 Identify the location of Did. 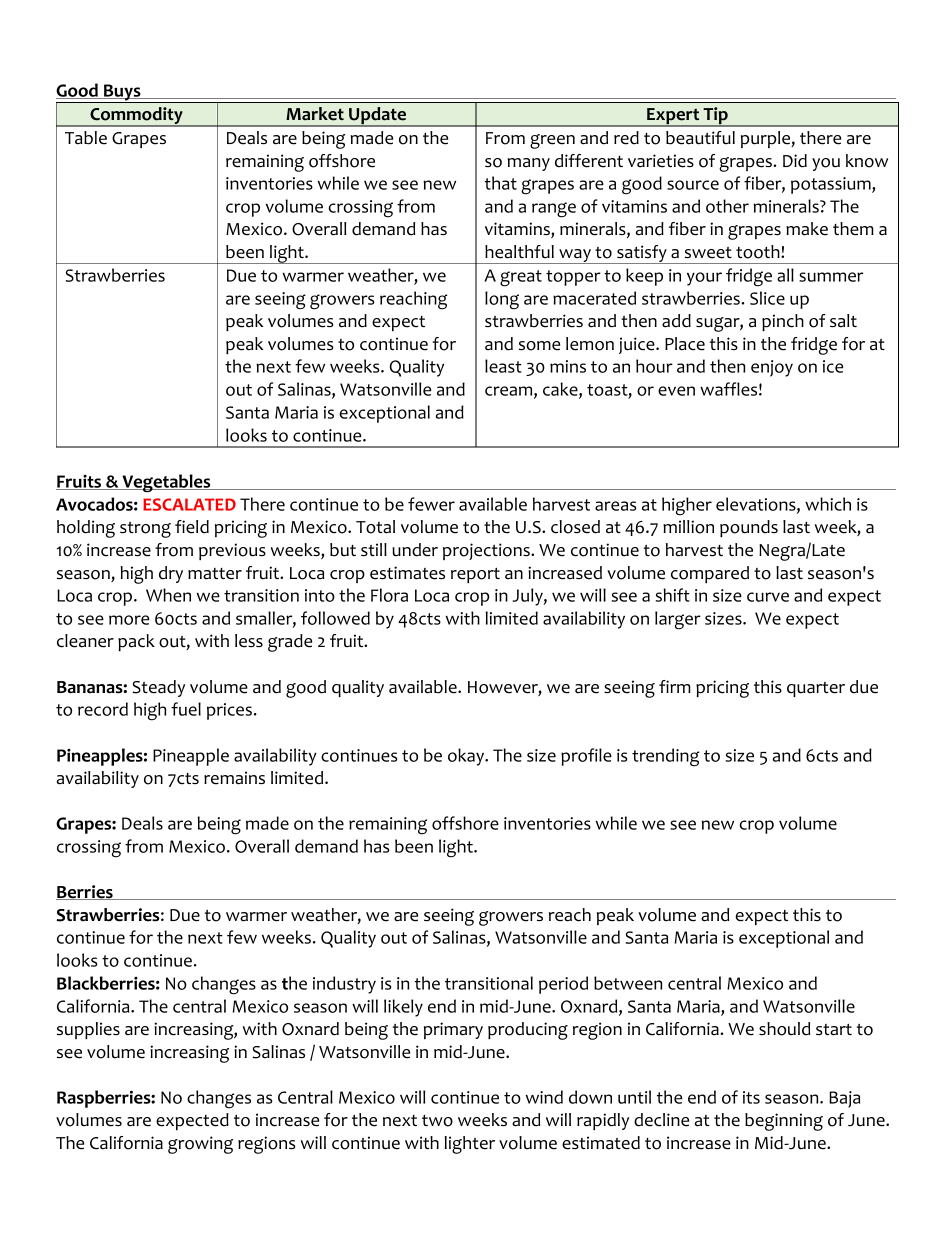
(795, 161).
